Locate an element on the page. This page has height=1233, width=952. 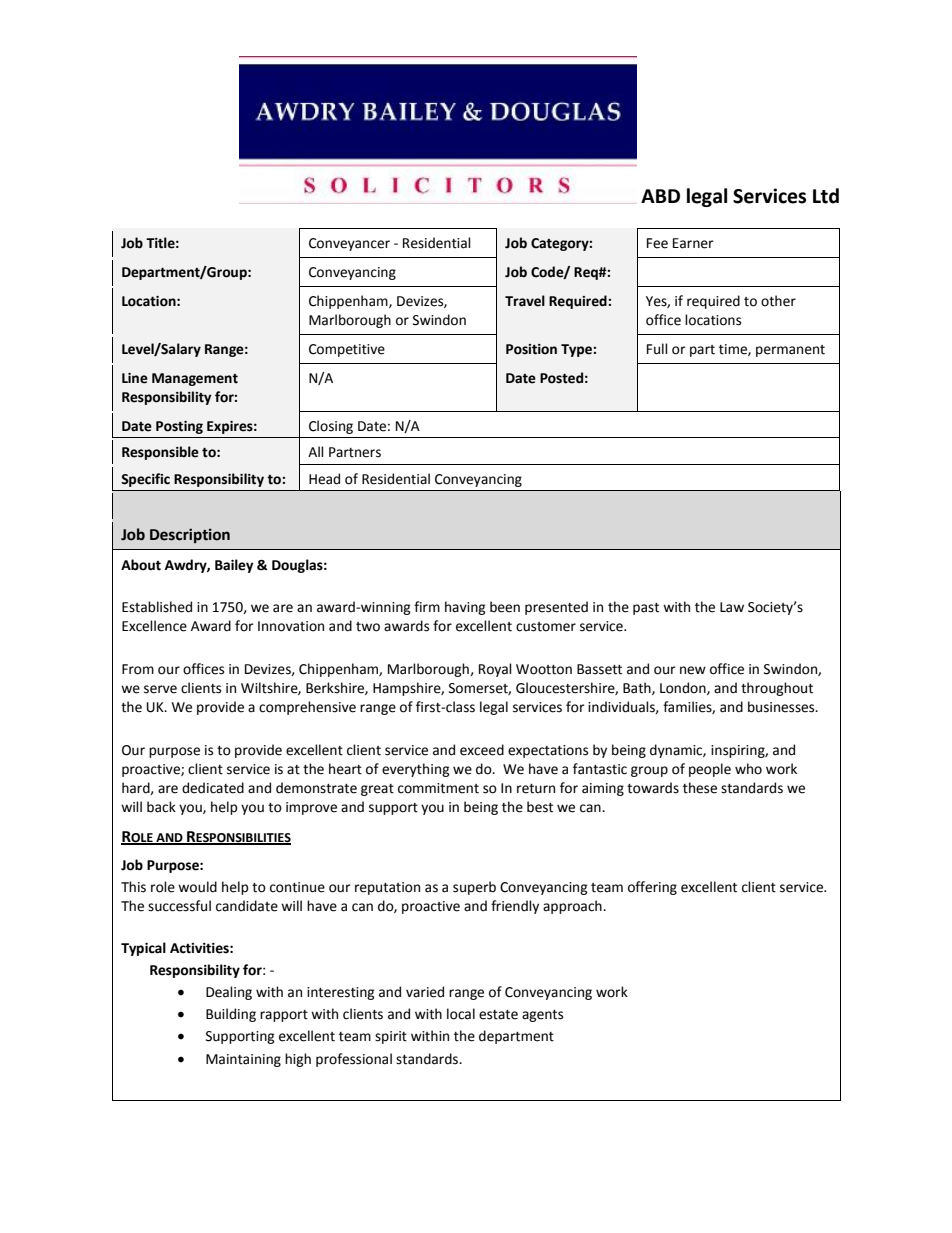
agents is located at coordinates (542, 1016).
